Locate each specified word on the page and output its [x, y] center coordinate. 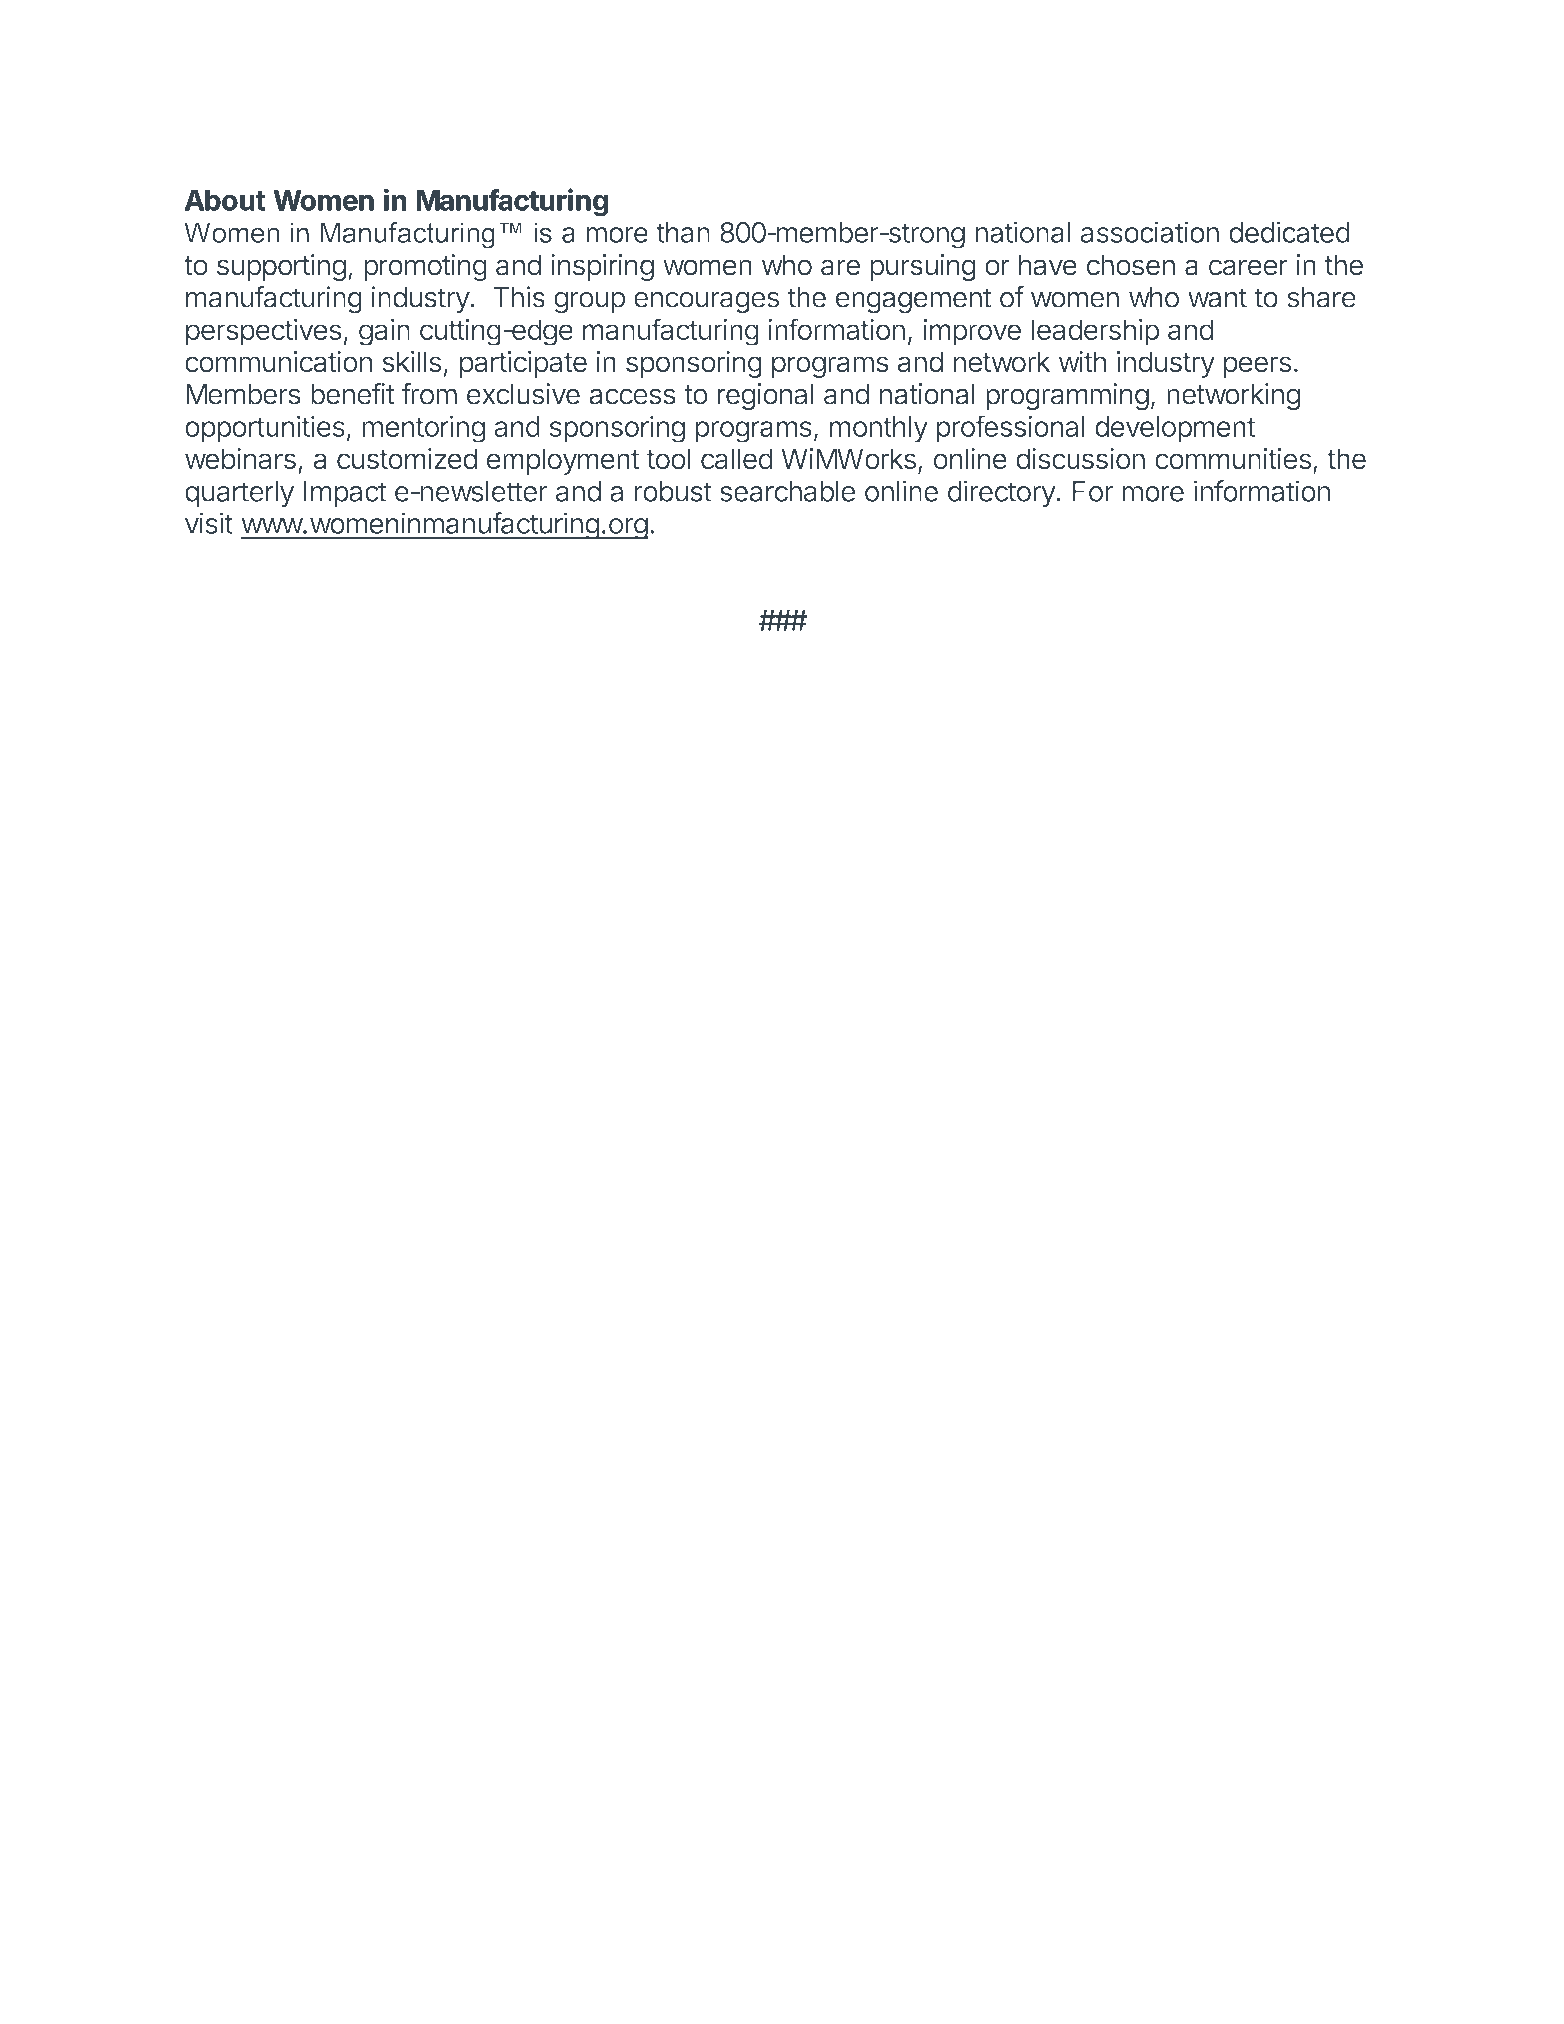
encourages [706, 303]
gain [384, 332]
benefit [352, 394]
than [683, 232]
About [225, 200]
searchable [787, 491]
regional [765, 397]
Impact [344, 494]
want [1217, 298]
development [1175, 429]
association [1150, 232]
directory [1002, 494]
